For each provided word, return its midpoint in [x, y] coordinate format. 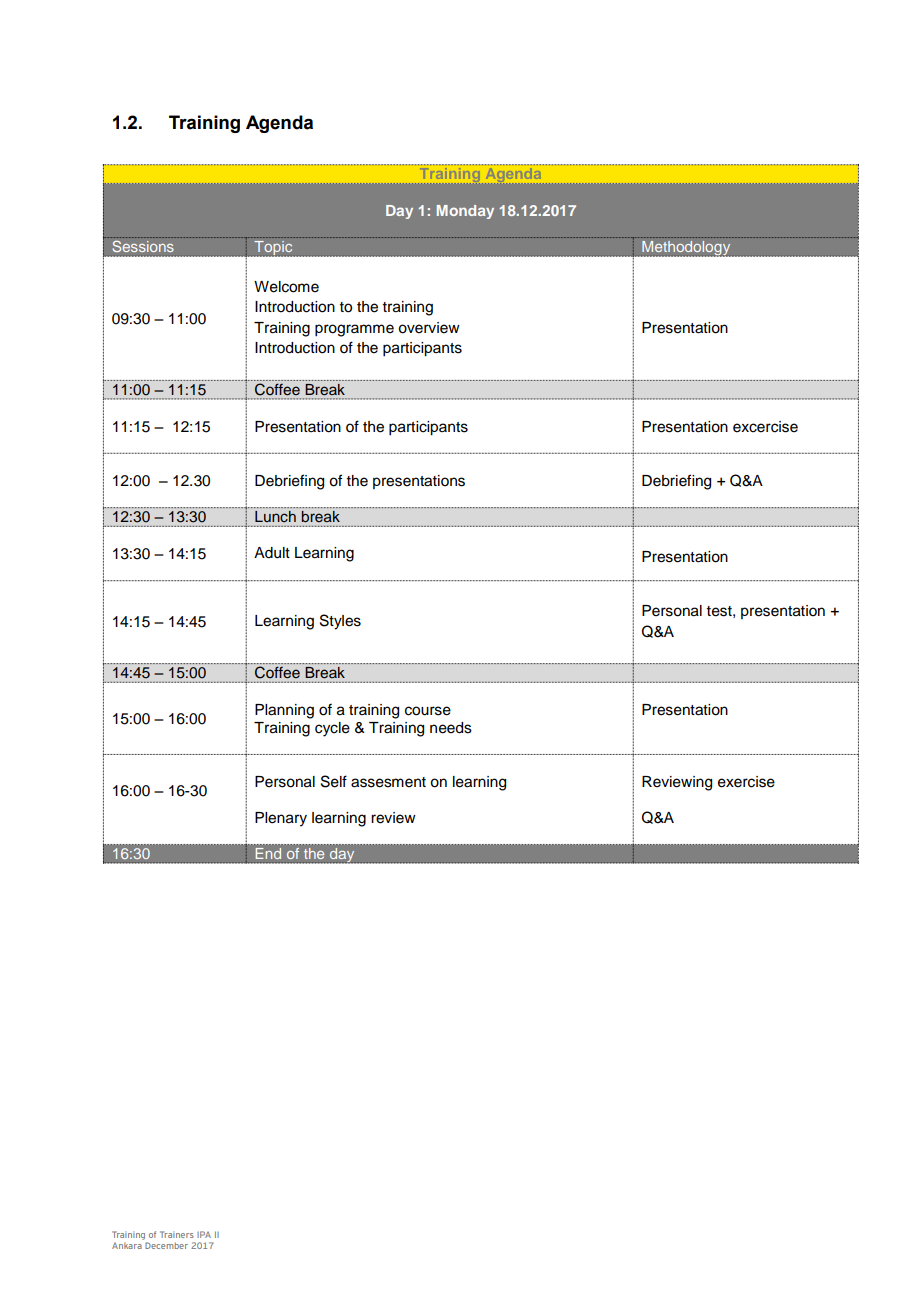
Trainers [177, 1234]
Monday [465, 212]
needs [451, 728]
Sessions [143, 246]
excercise [765, 427]
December [166, 1245]
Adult [272, 553]
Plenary [281, 819]
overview [429, 328]
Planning [284, 711]
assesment [388, 782]
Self [334, 781]
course [428, 711]
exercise [746, 782]
